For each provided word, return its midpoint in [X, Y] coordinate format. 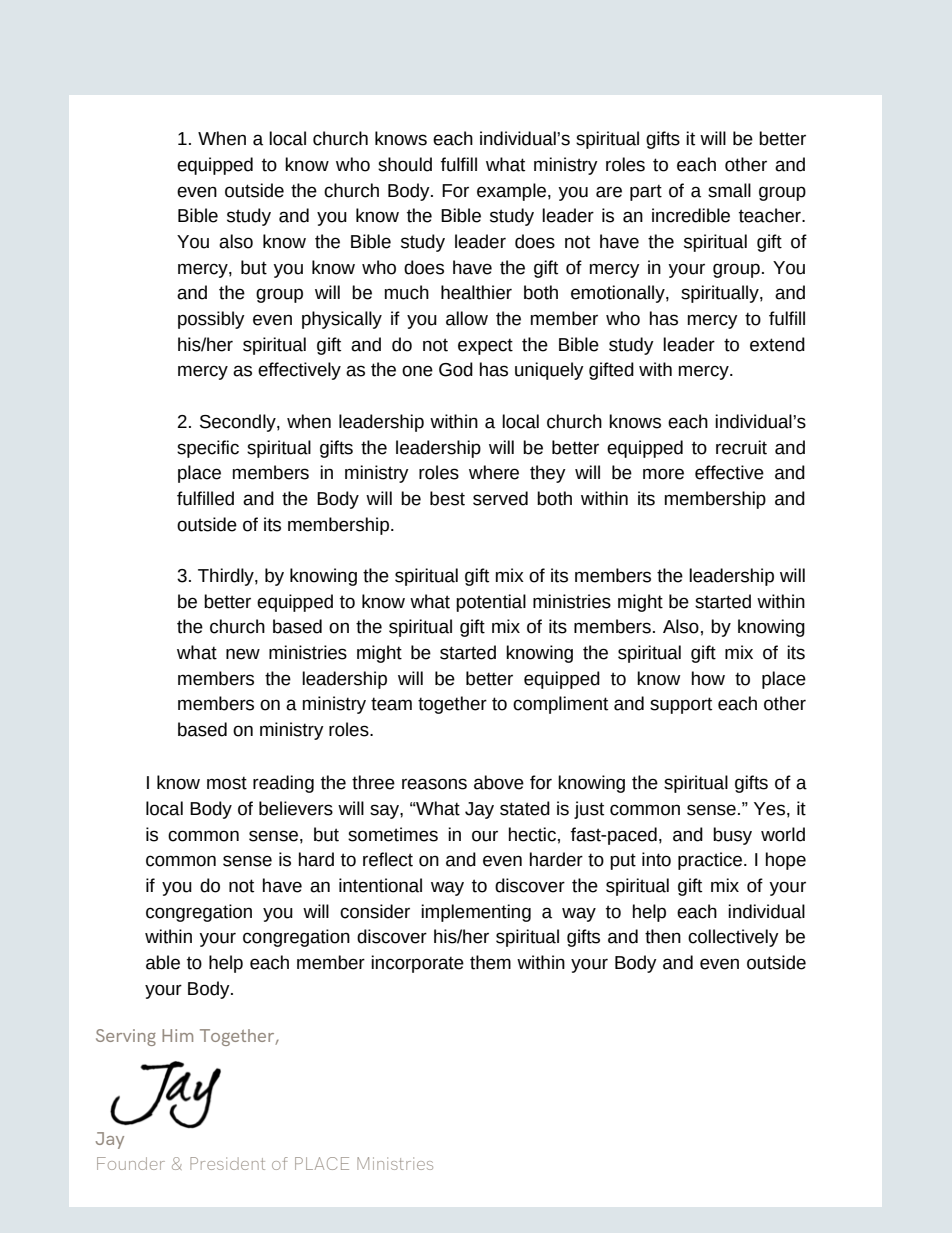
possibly [211, 320]
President [227, 1163]
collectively [733, 938]
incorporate [417, 964]
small [729, 190]
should [405, 164]
